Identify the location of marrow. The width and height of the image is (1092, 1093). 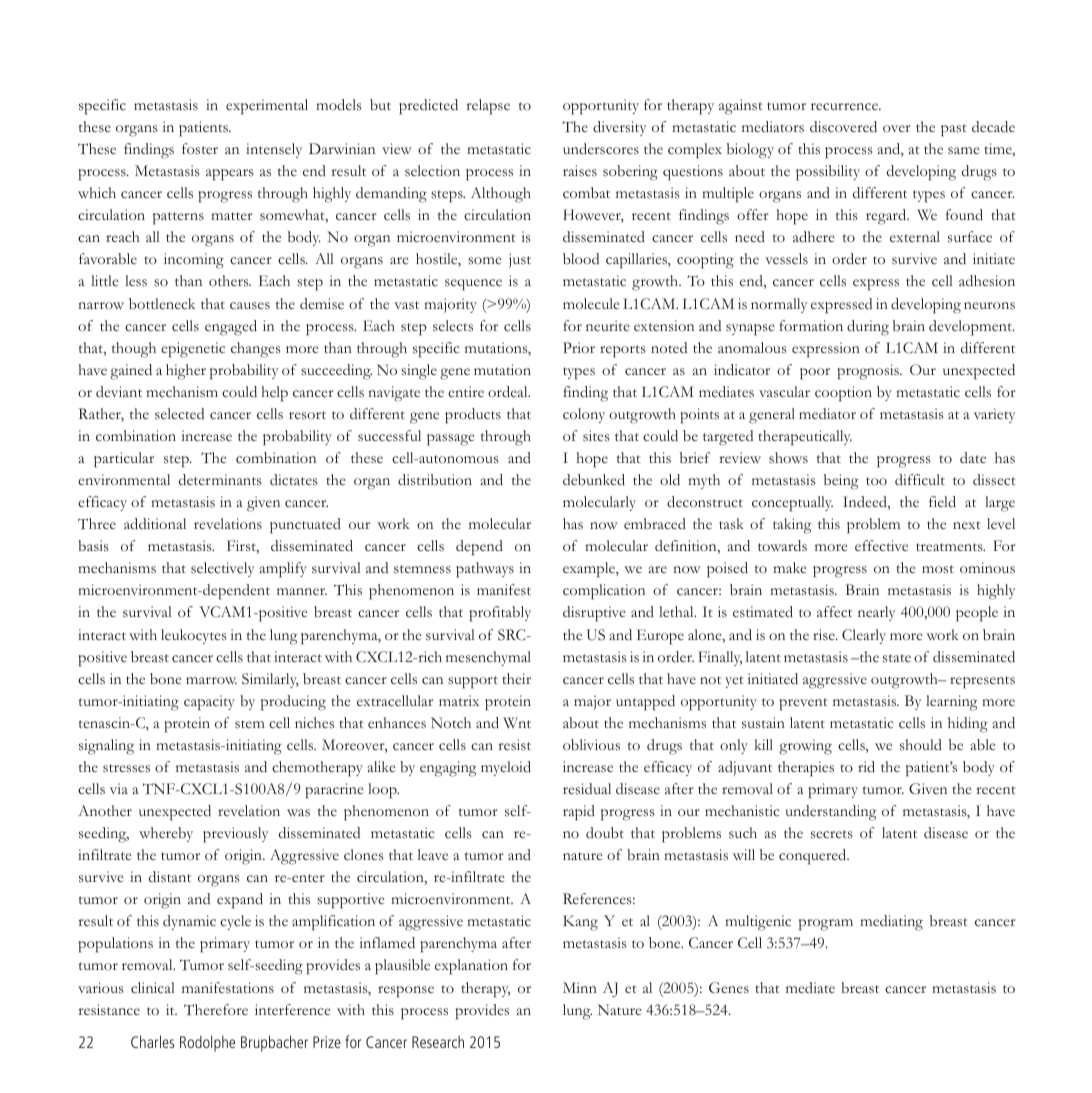
(211, 680).
